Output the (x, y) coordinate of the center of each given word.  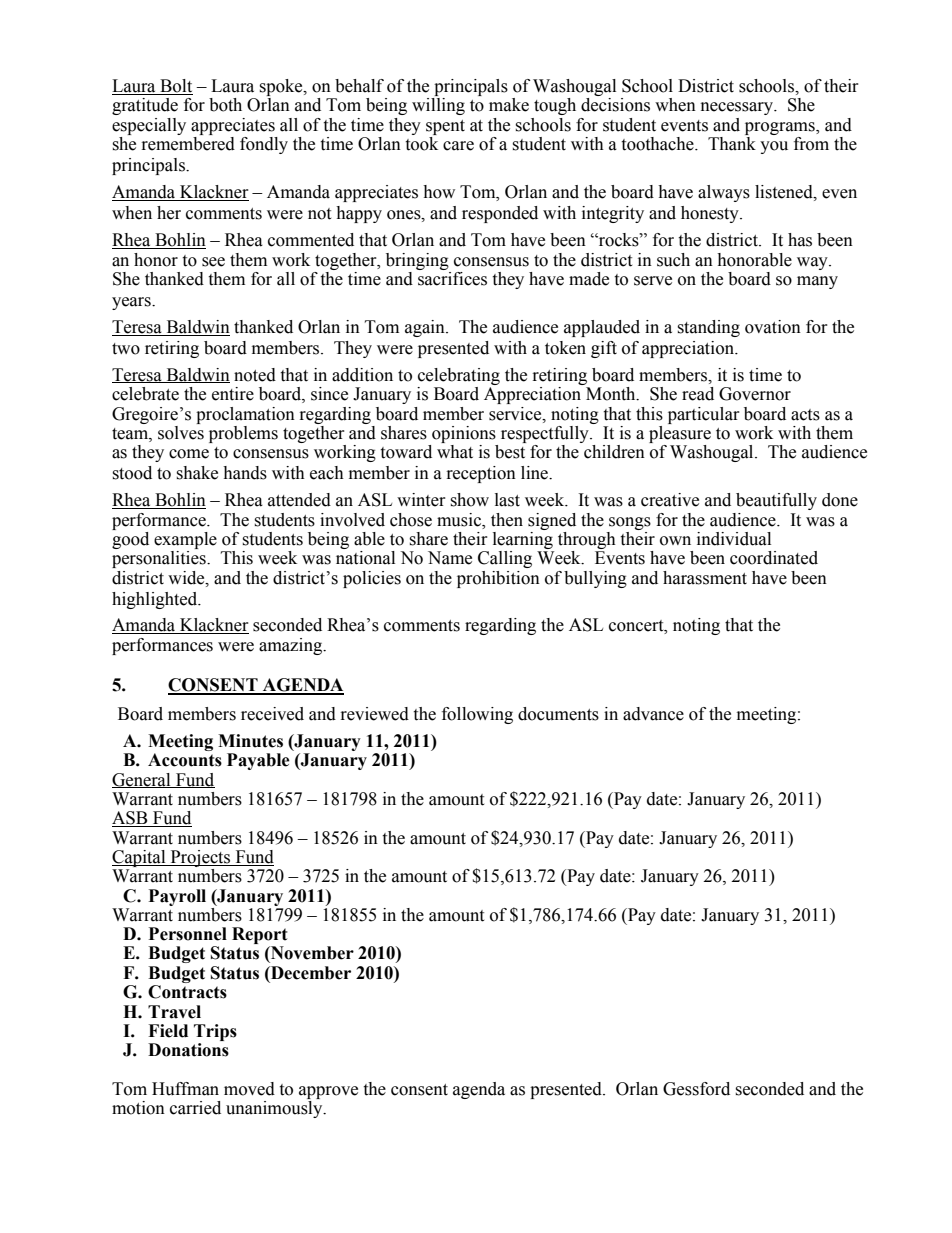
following (477, 715)
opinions (464, 434)
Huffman (185, 1089)
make (509, 105)
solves (181, 433)
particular (704, 415)
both (225, 105)
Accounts (185, 760)
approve (328, 1094)
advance (653, 714)
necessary (738, 108)
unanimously (275, 1109)
